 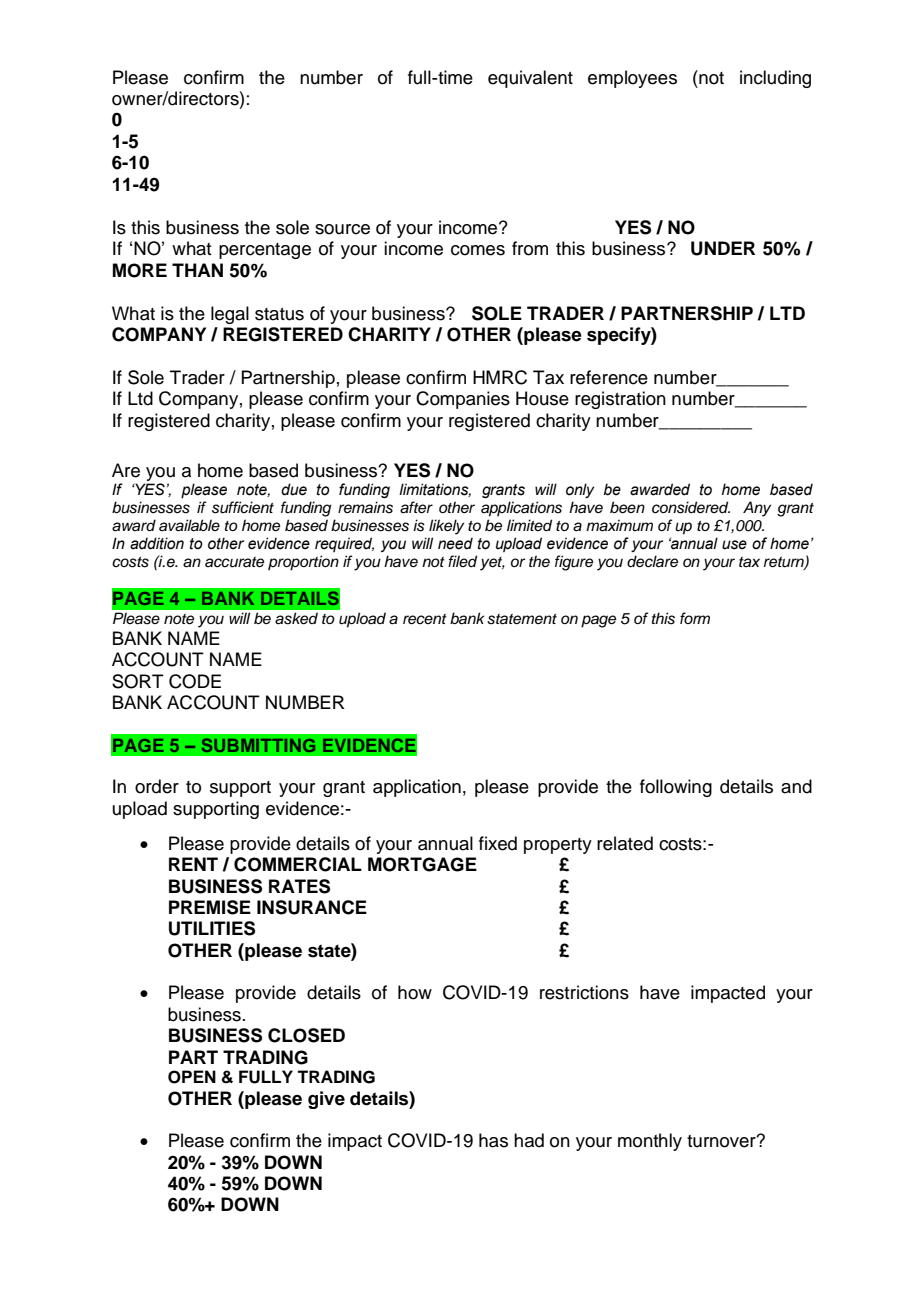 What do you see at coordinates (210, 907) in the document?
I see `PREMISE` at bounding box center [210, 907].
